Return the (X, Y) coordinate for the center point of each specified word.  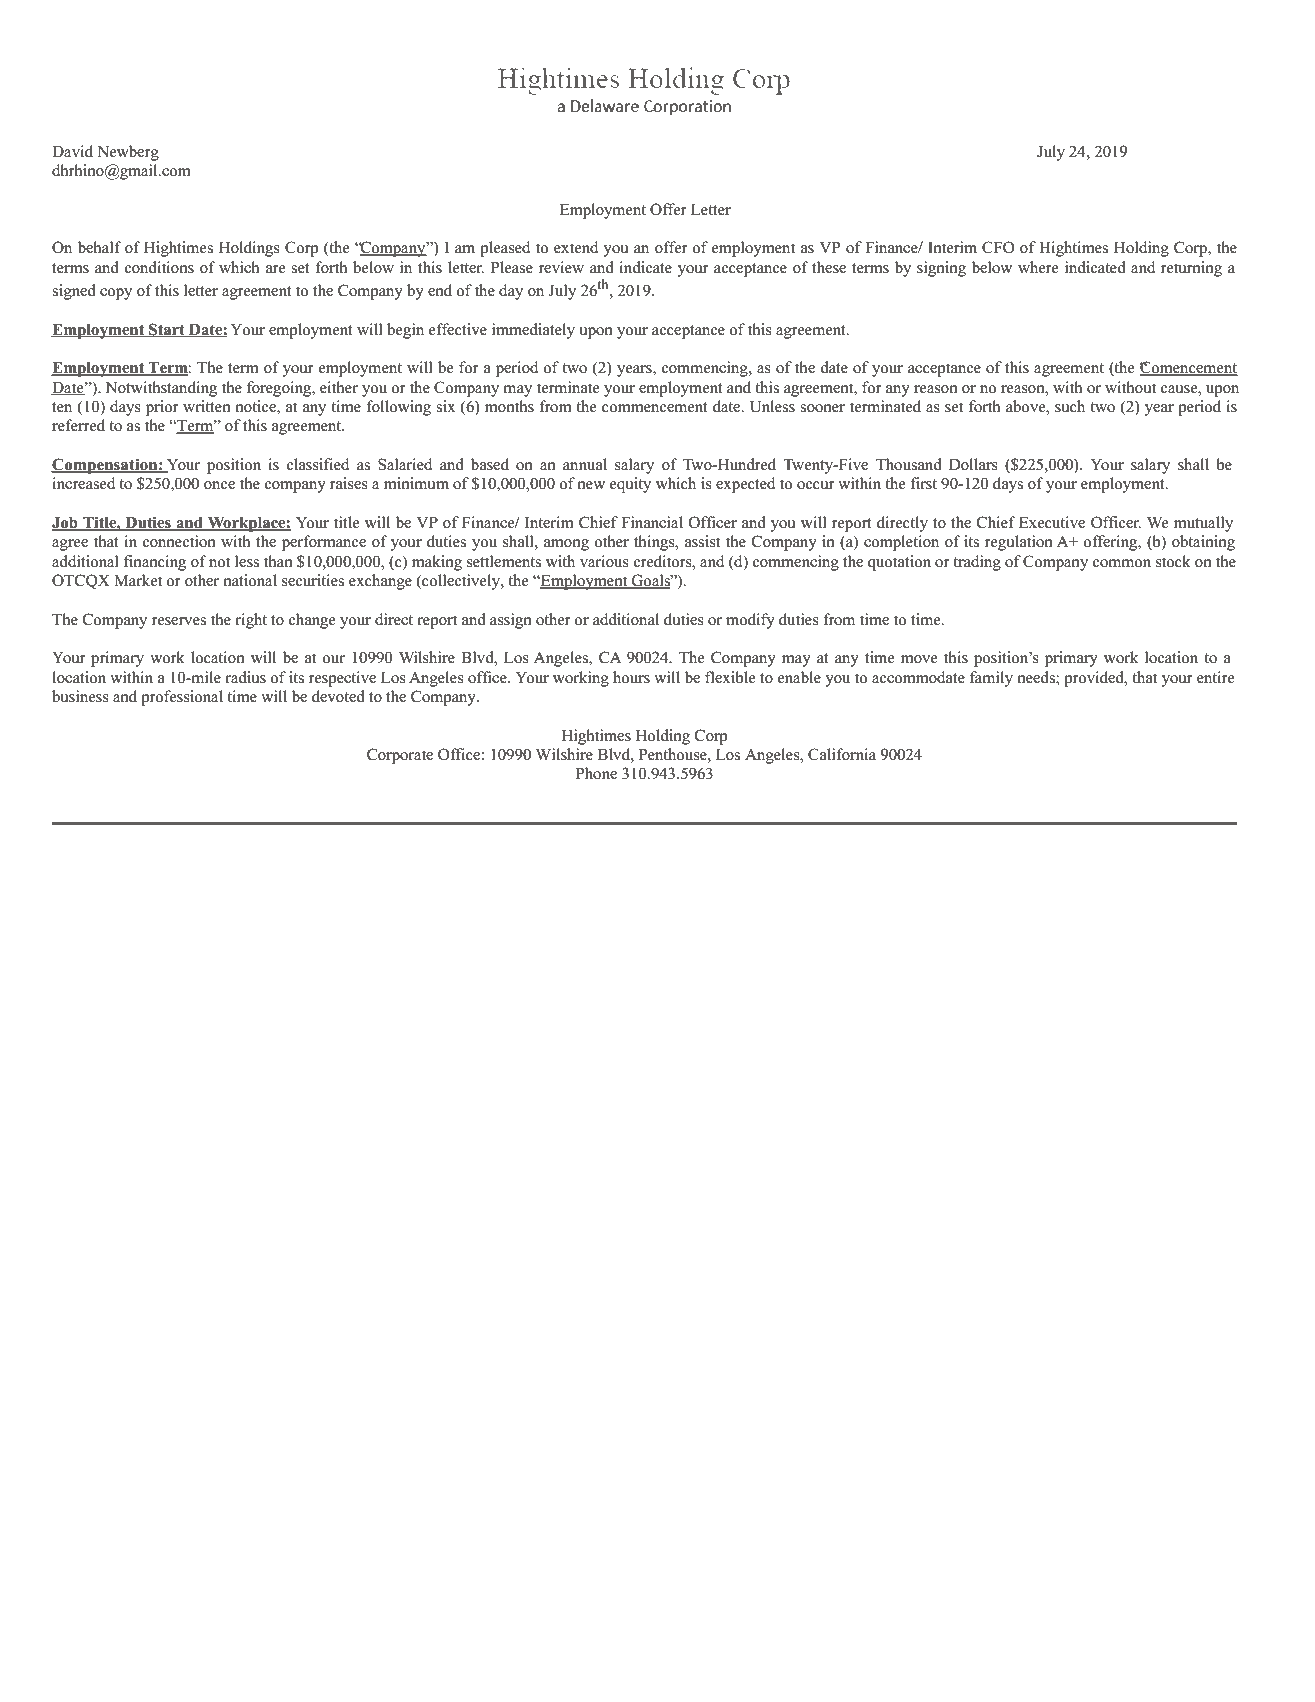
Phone (596, 773)
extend (576, 247)
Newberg (128, 153)
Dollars (973, 464)
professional (182, 698)
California (842, 754)
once (219, 485)
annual (585, 464)
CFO (998, 247)
